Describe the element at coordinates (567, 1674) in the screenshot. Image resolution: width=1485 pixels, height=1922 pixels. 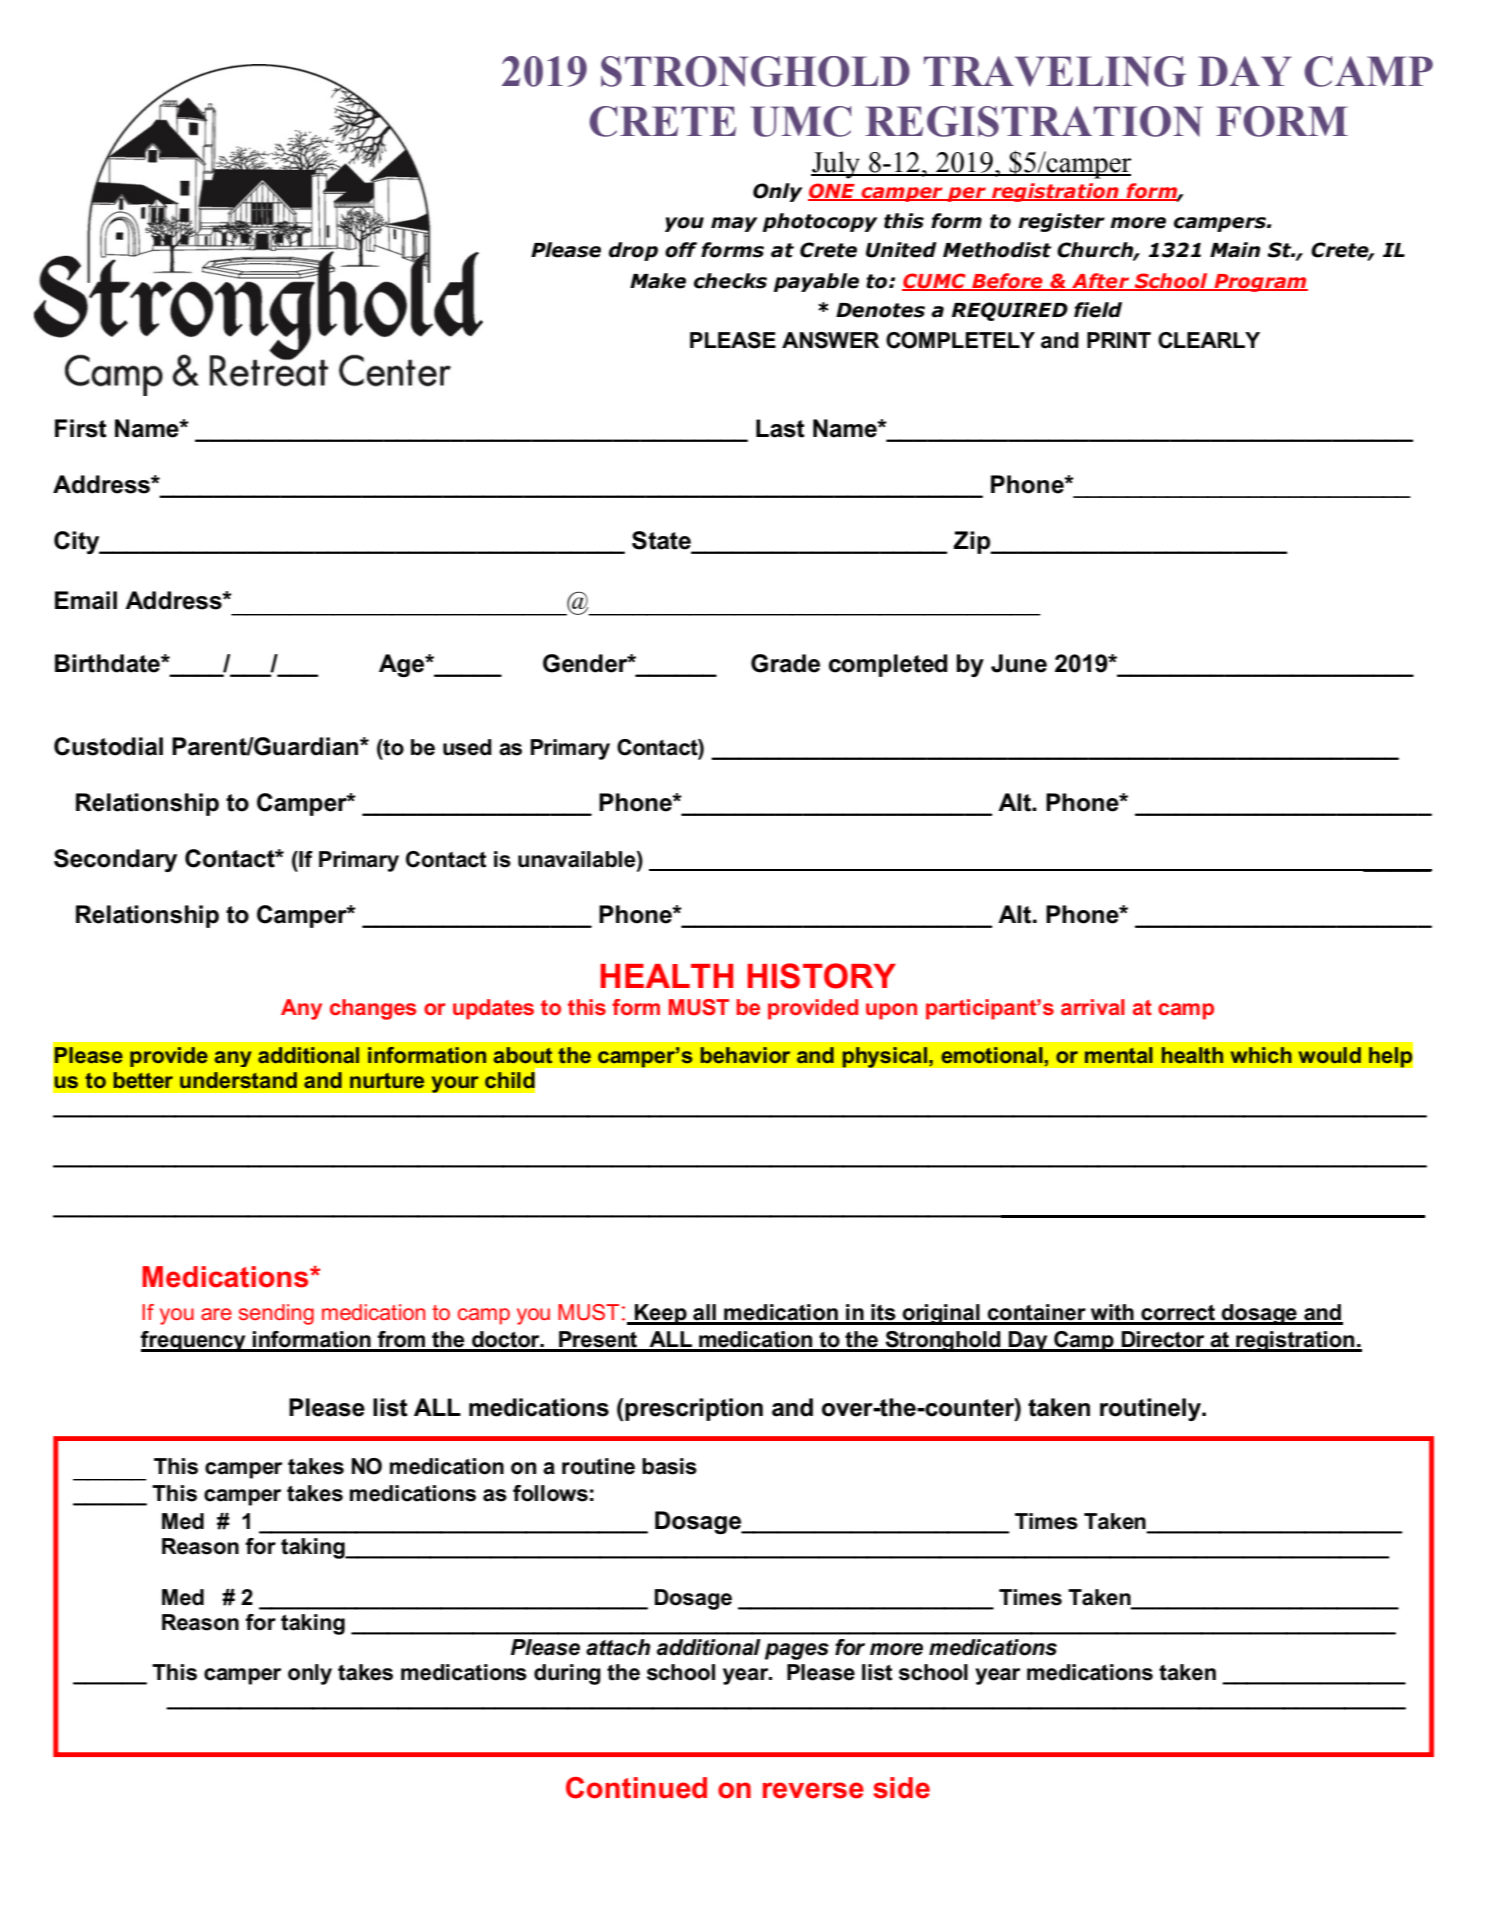
I see `during` at that location.
